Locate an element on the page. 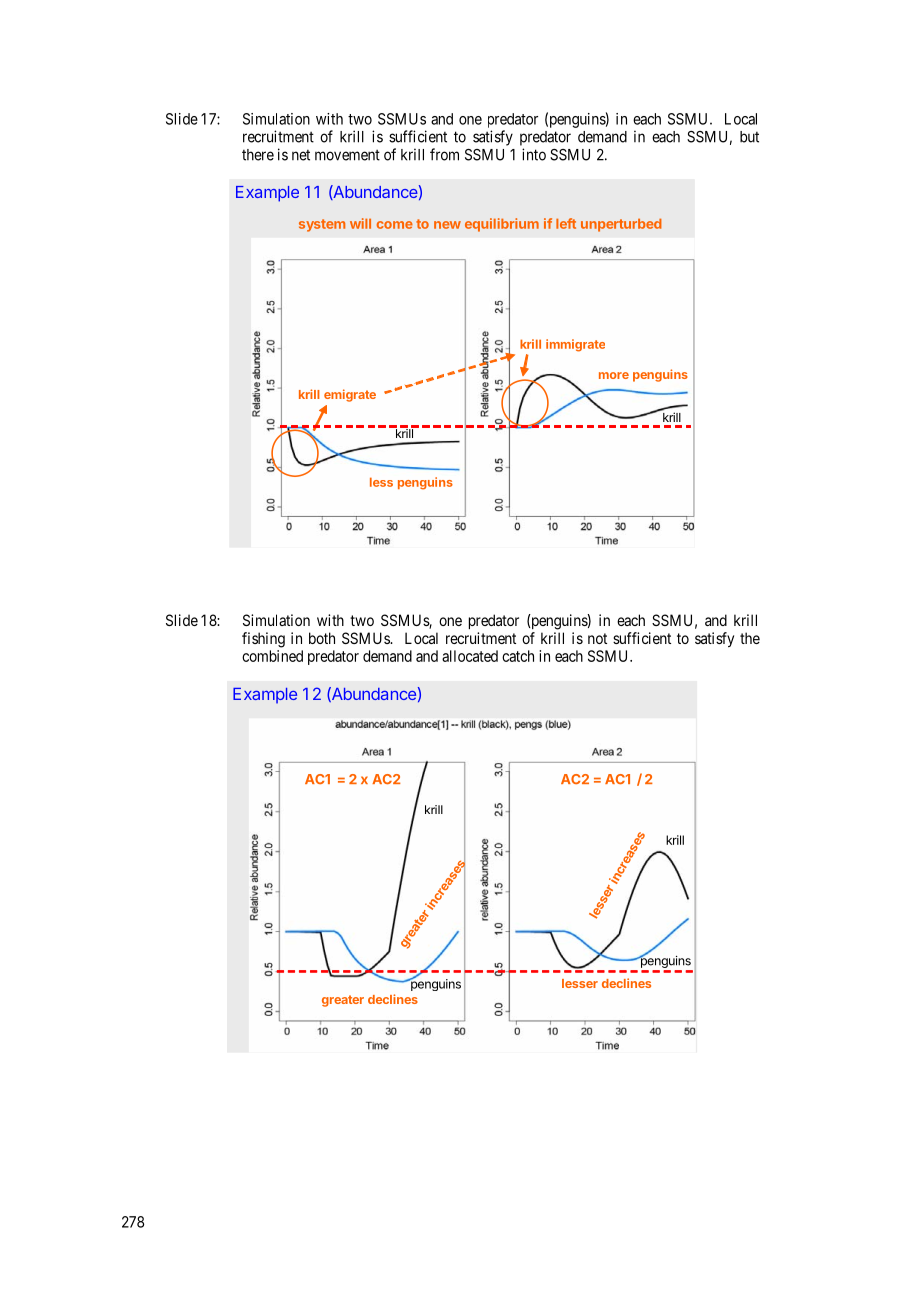  catch is located at coordinates (518, 656).
